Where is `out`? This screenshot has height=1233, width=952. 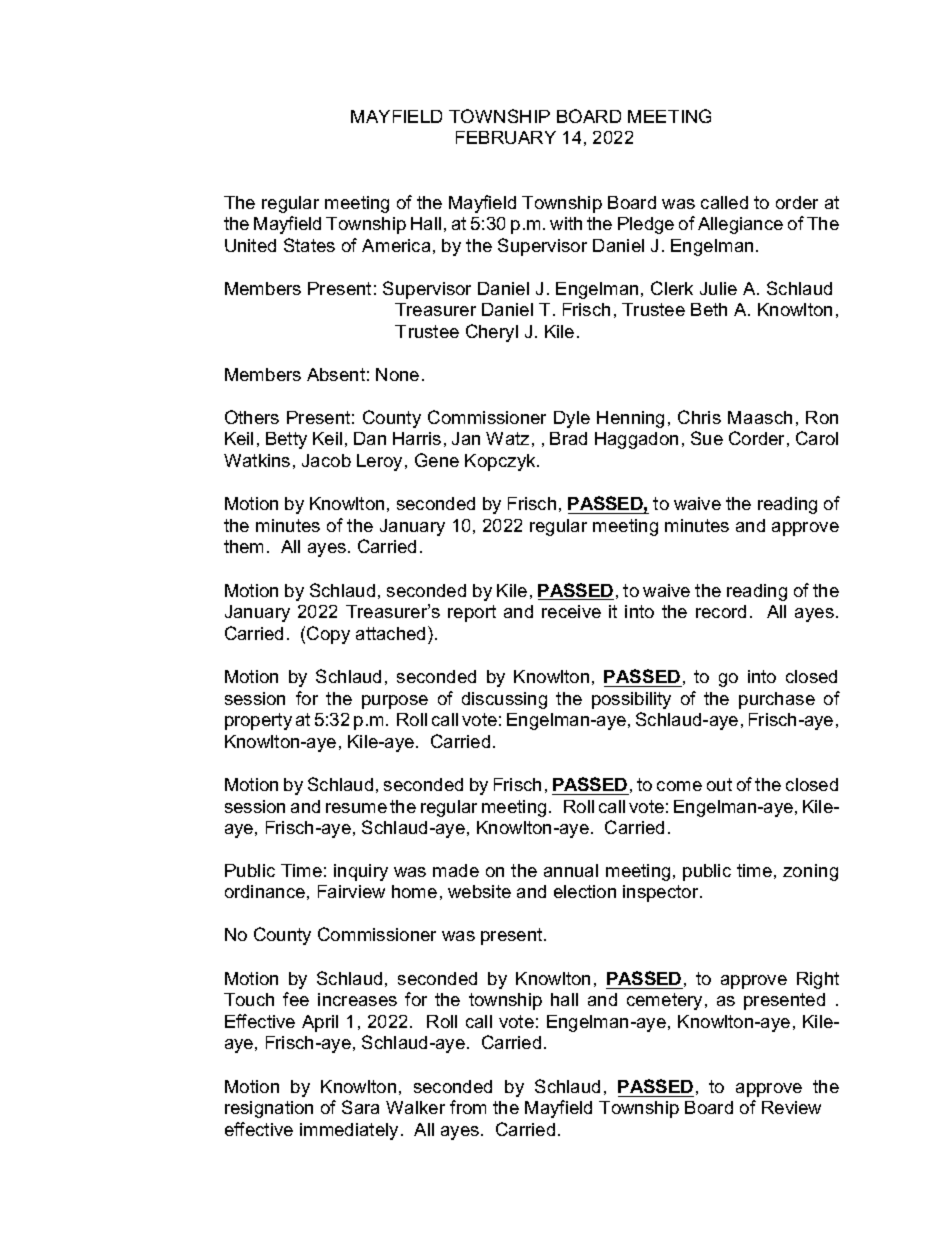
out is located at coordinates (719, 784).
